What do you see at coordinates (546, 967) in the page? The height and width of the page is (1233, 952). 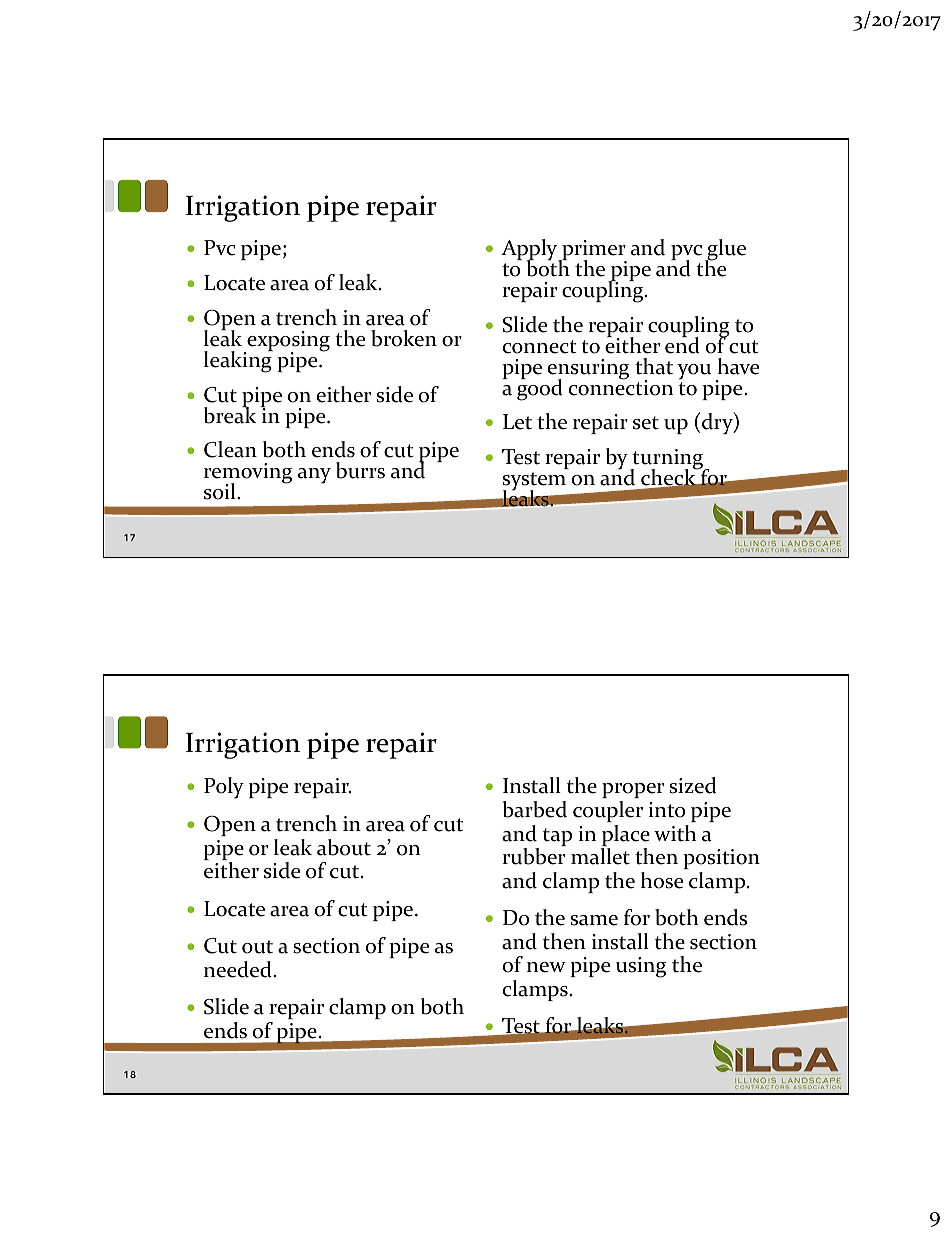 I see `new` at bounding box center [546, 967].
